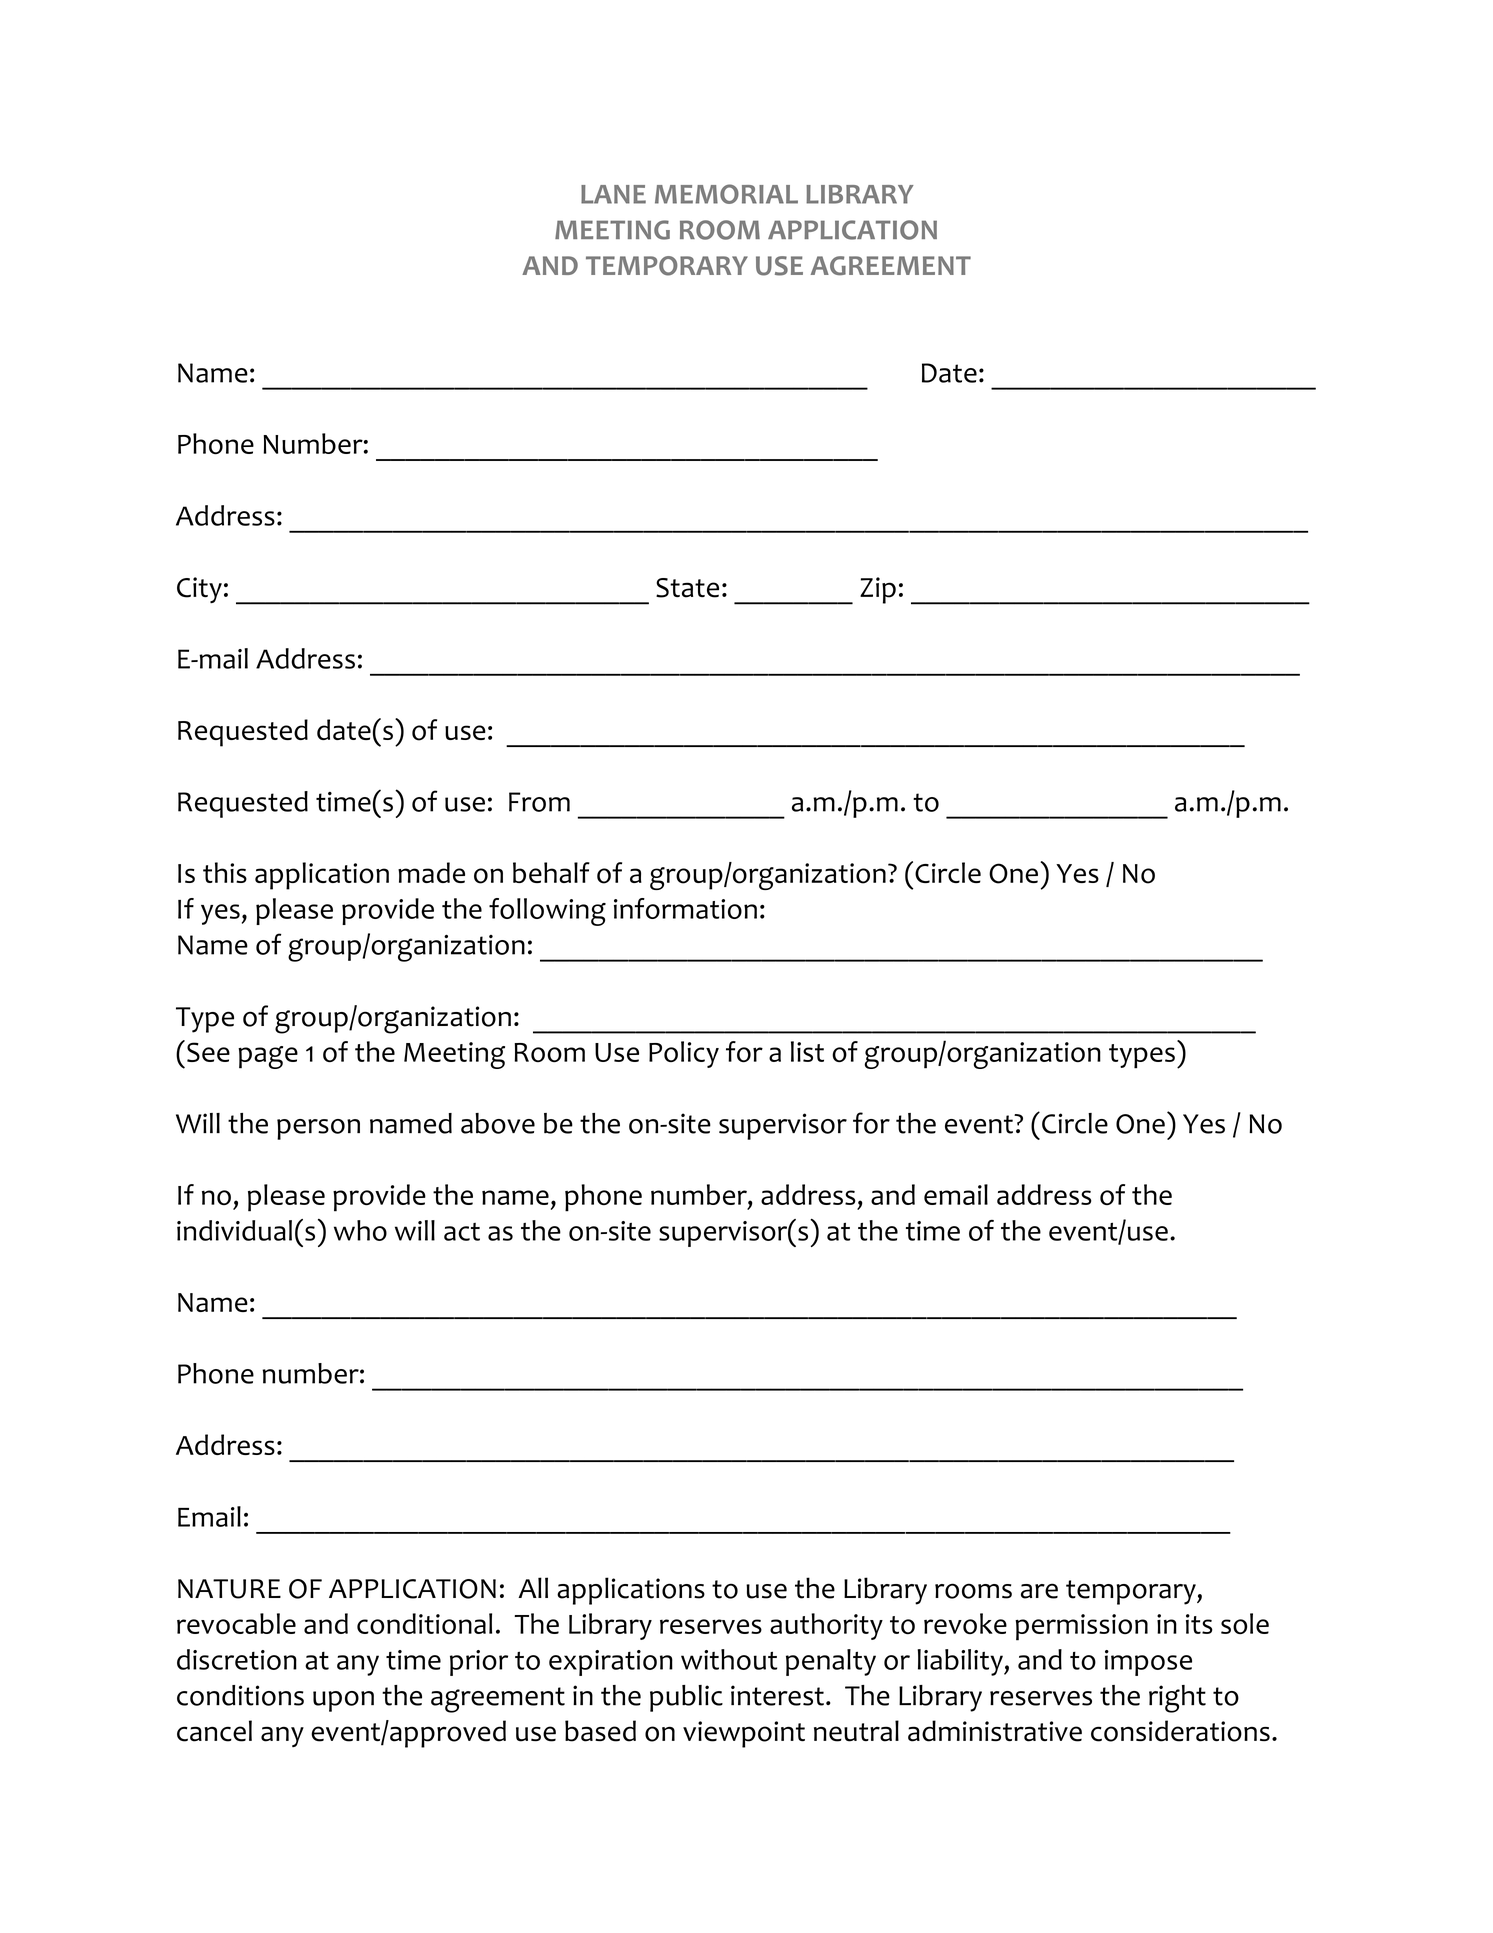 The height and width of the page is (1933, 1493). I want to click on impose, so click(1148, 1663).
